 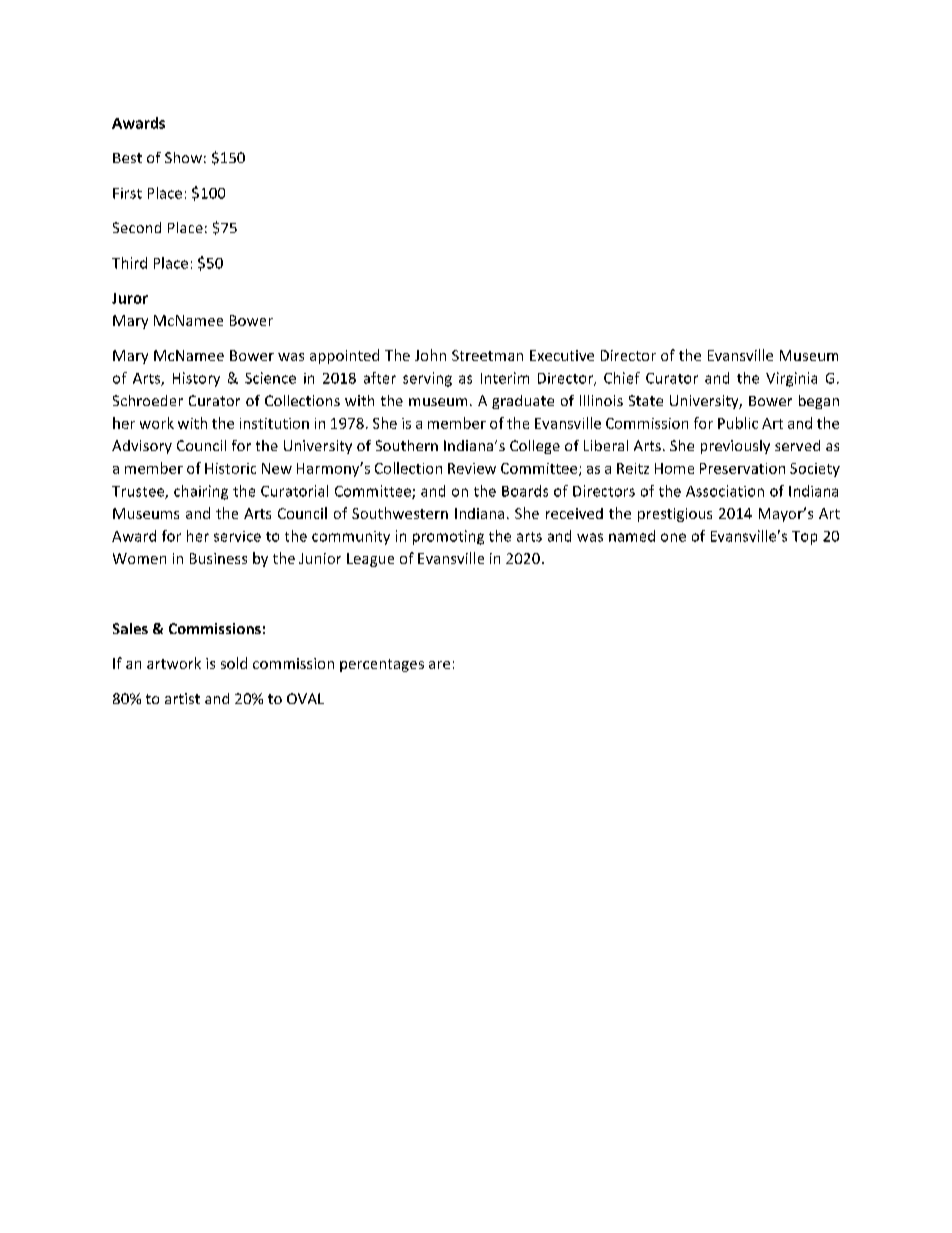 What do you see at coordinates (274, 423) in the document?
I see `institution` at bounding box center [274, 423].
